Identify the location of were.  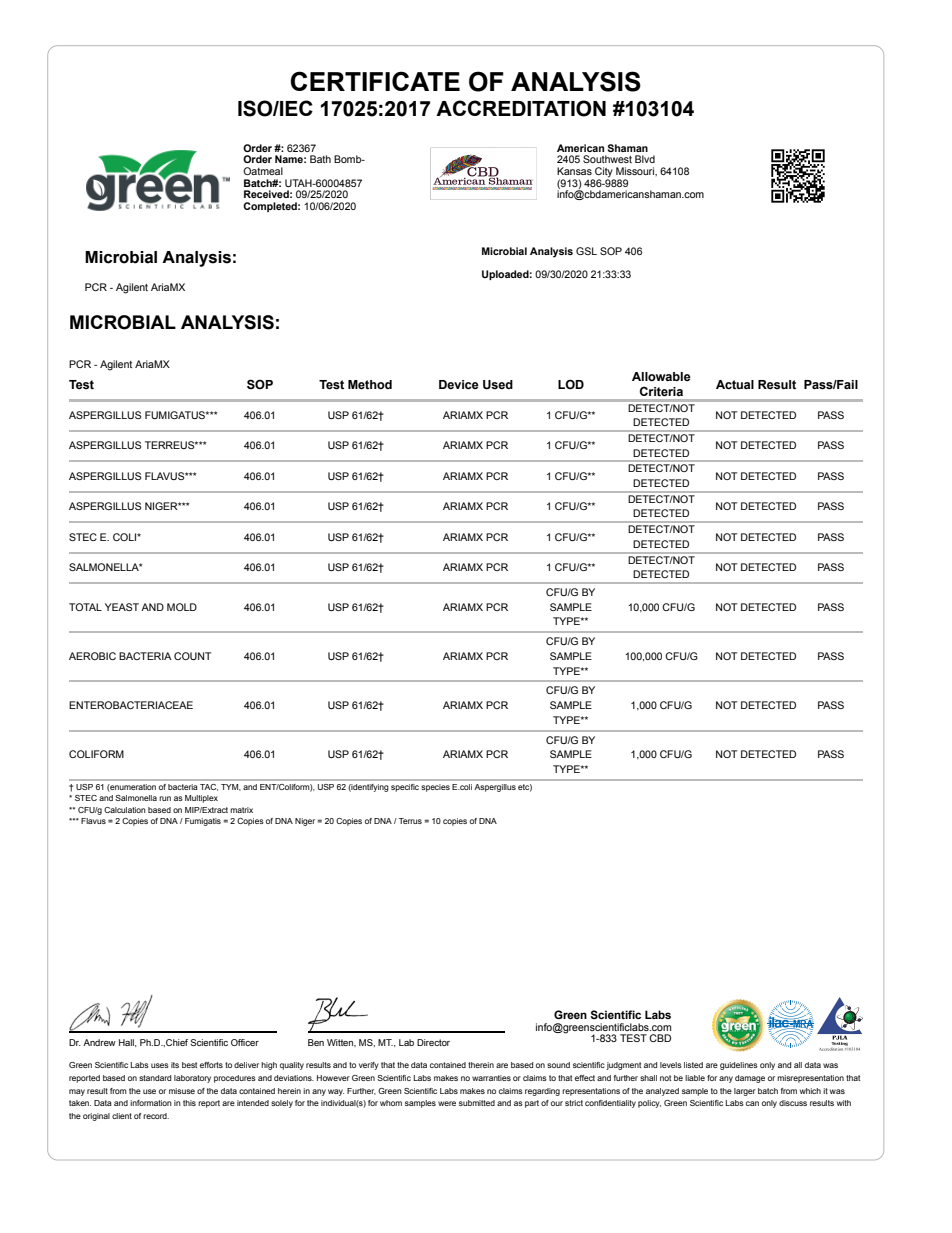
(447, 1103).
